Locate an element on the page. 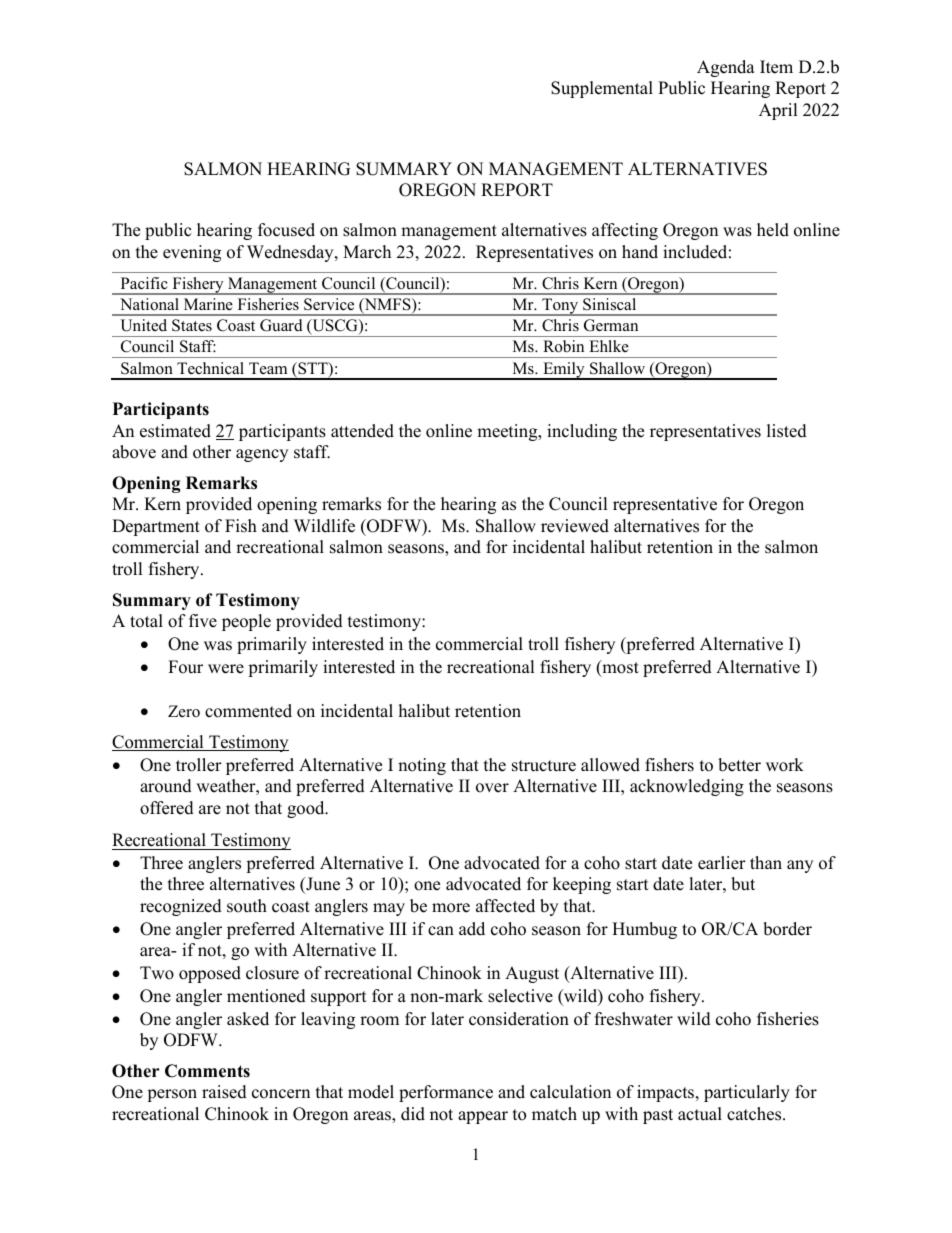  agency is located at coordinates (262, 455).
